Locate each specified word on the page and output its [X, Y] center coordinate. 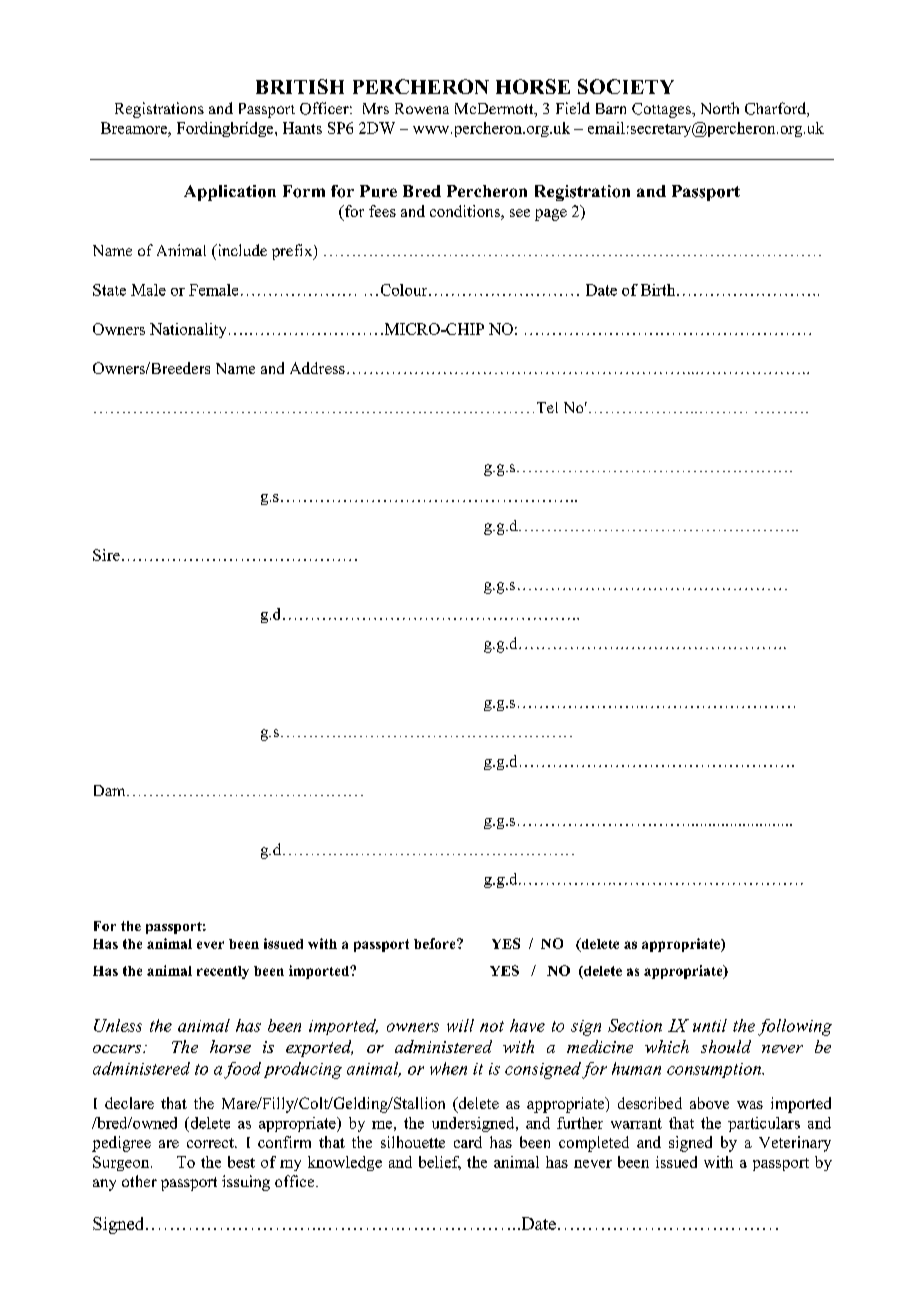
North [720, 108]
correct [211, 1143]
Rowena [422, 108]
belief [440, 1163]
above [709, 1103]
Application [230, 193]
